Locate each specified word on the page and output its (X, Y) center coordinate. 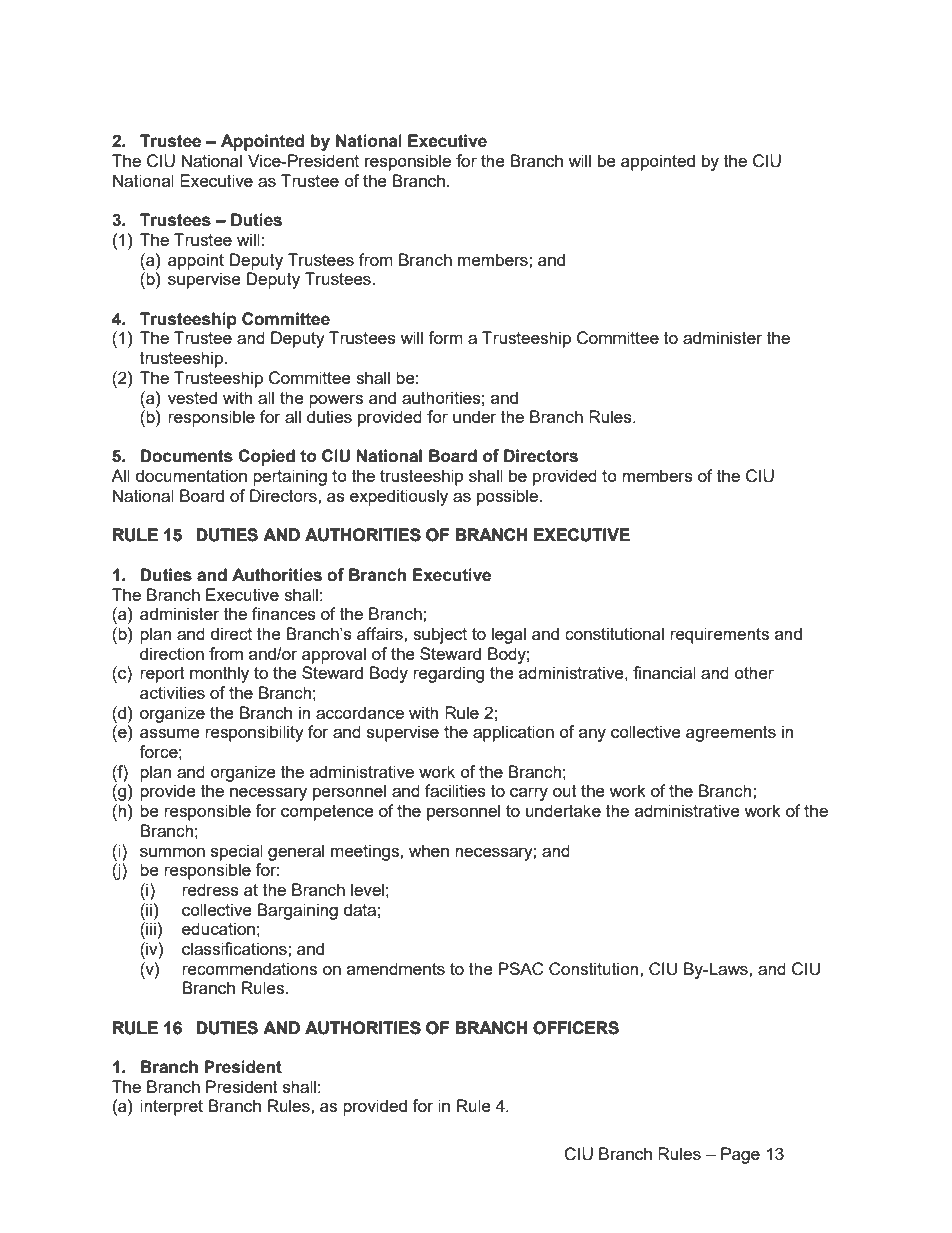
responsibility (254, 733)
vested (192, 397)
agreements (731, 734)
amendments (396, 968)
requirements (719, 635)
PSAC (521, 969)
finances (284, 613)
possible (507, 497)
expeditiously (399, 497)
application (513, 733)
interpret (171, 1107)
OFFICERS (576, 1028)
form (445, 337)
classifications (235, 948)
